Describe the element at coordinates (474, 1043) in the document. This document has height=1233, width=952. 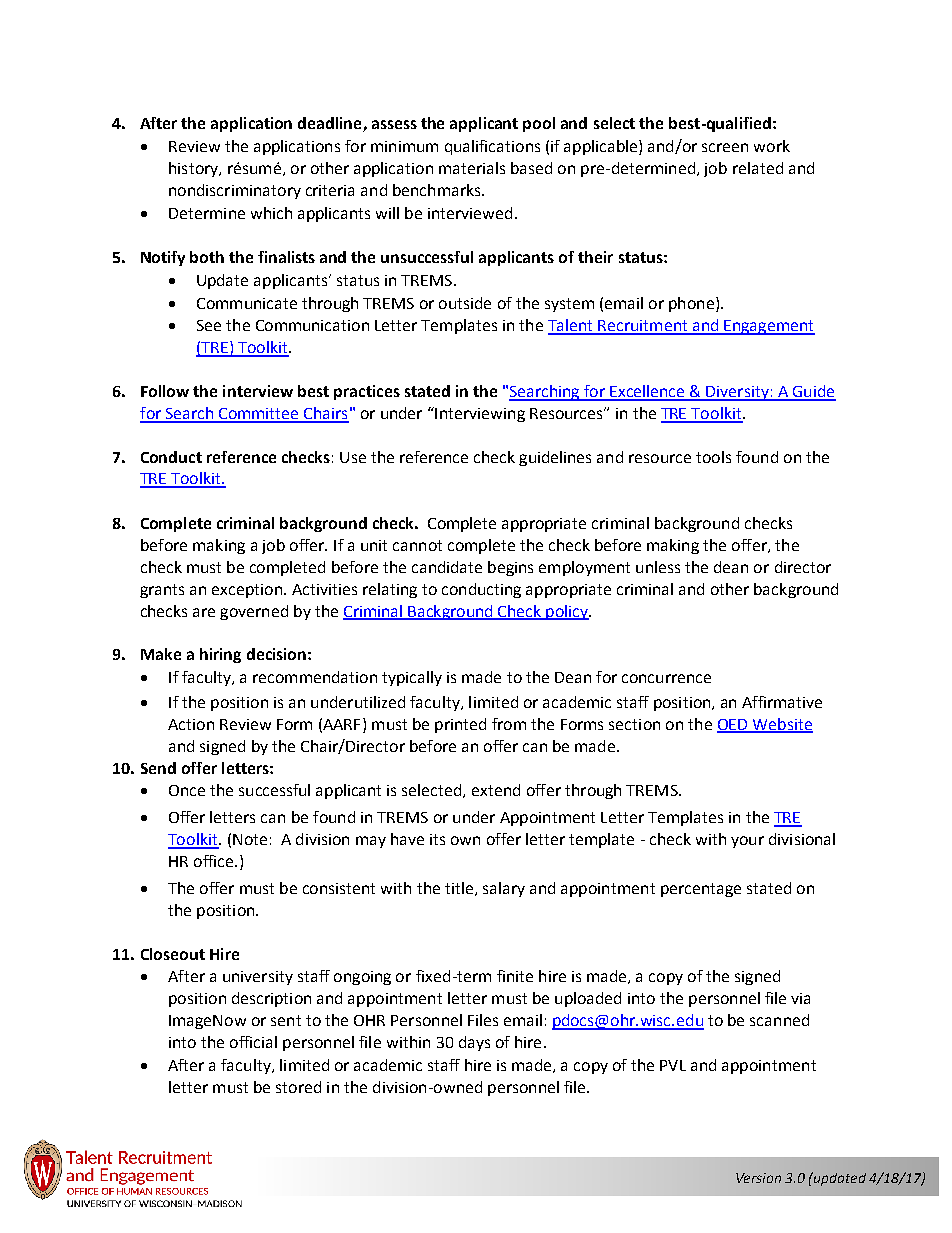
I see `days` at that location.
